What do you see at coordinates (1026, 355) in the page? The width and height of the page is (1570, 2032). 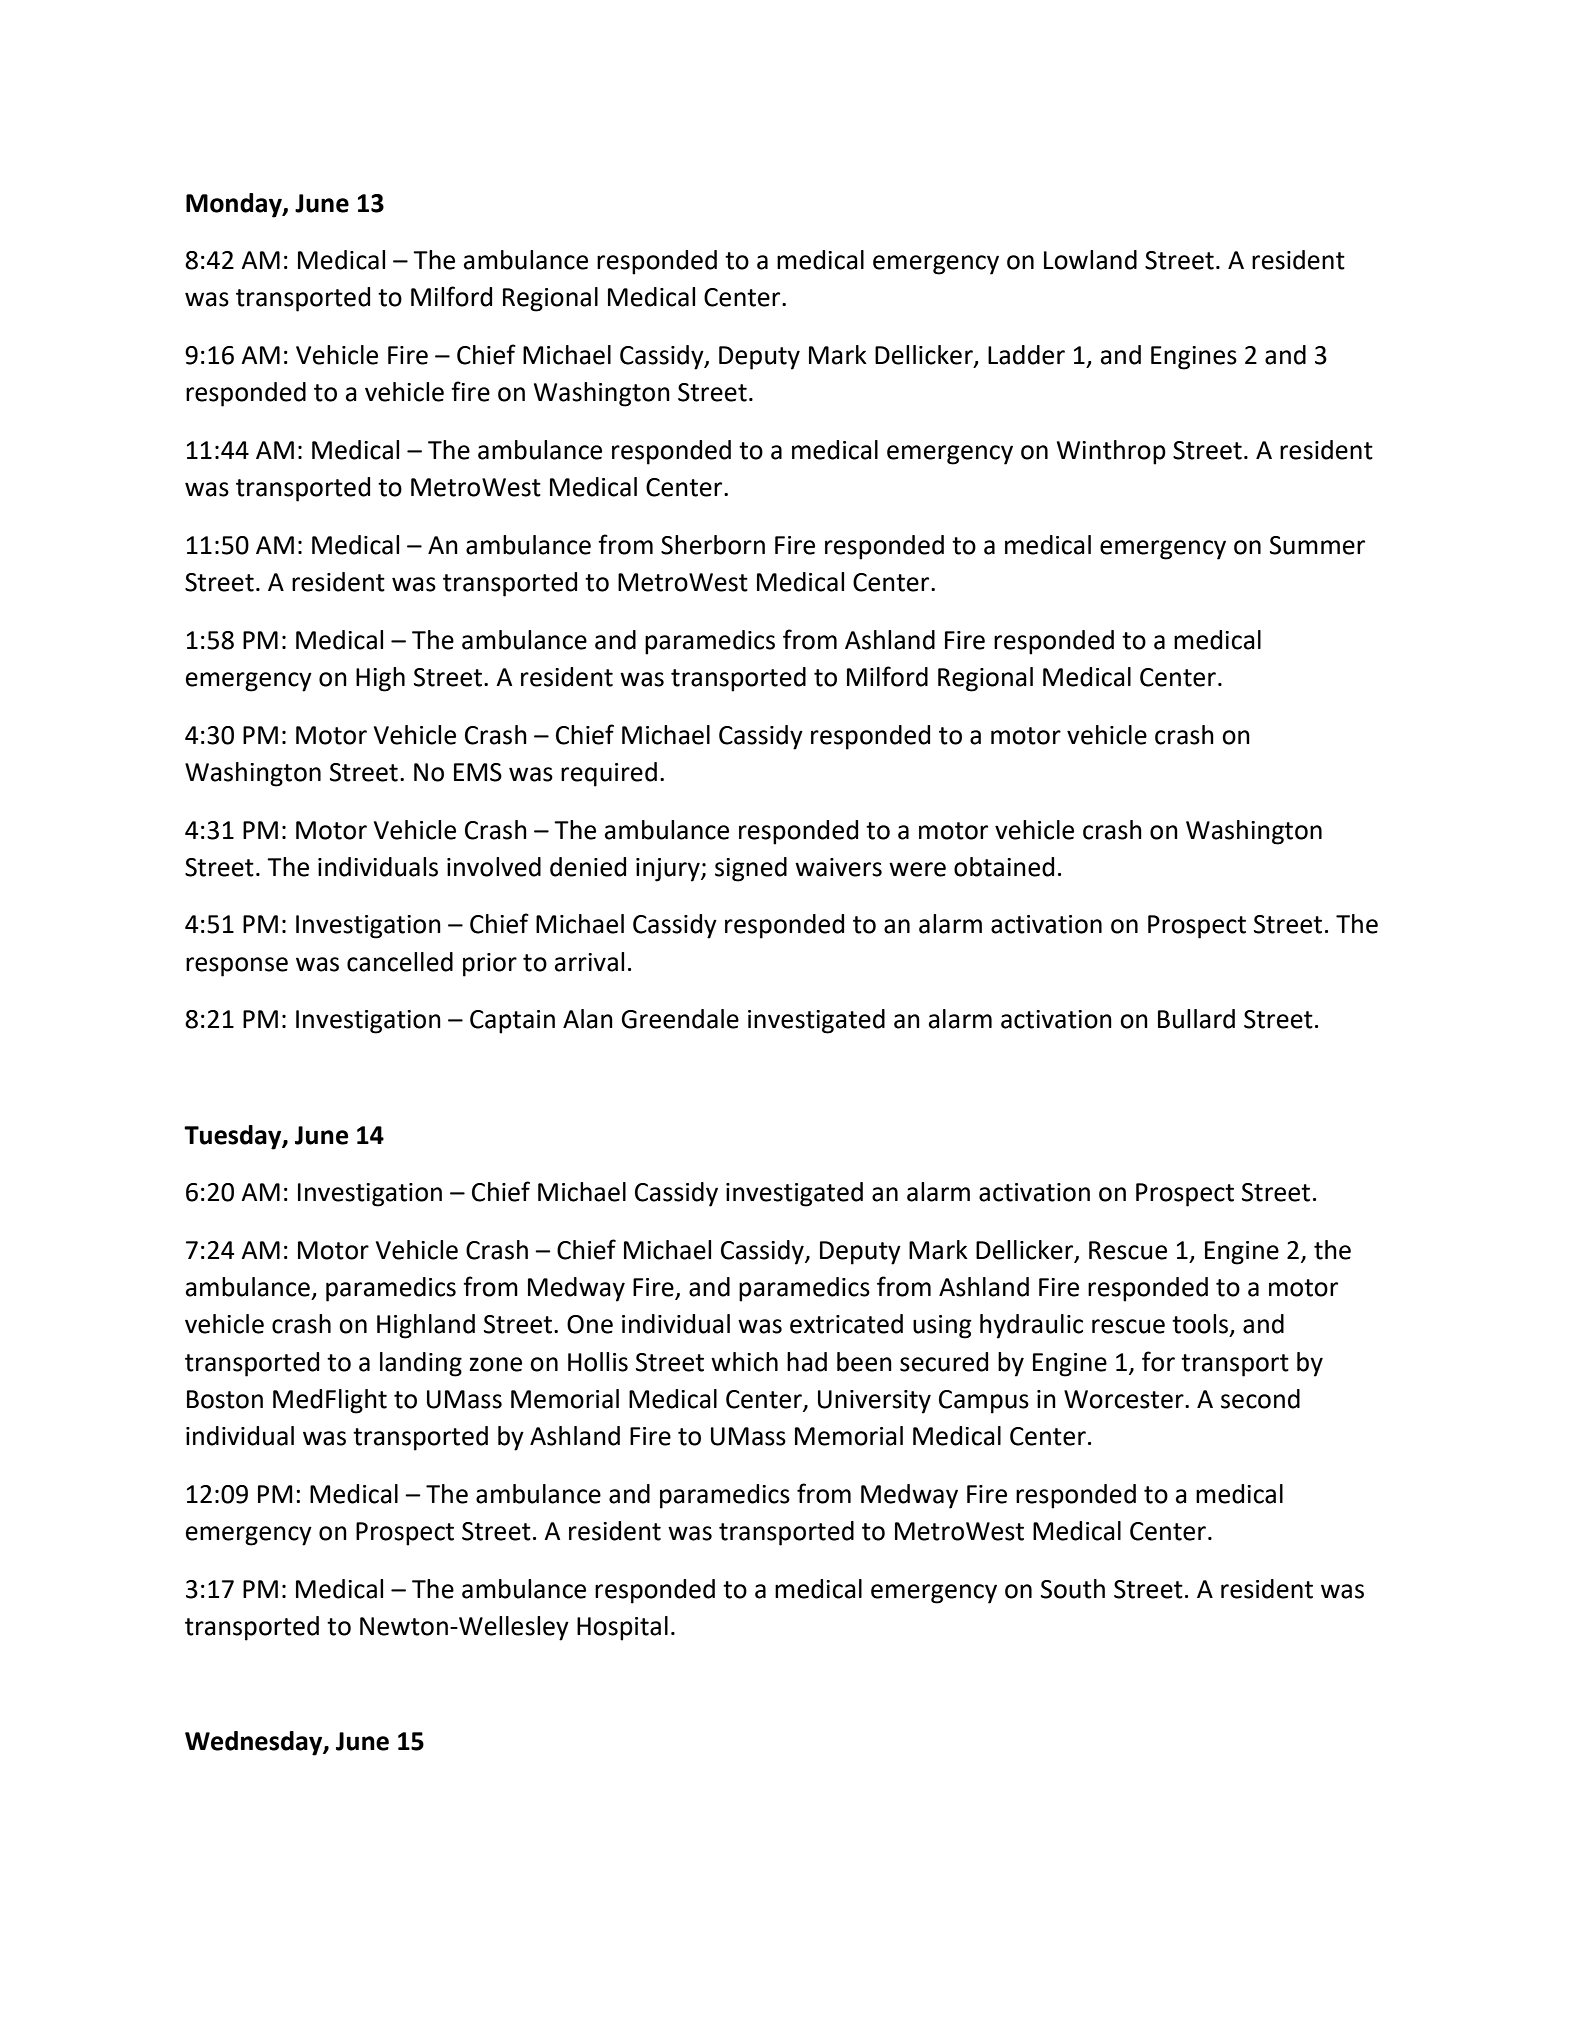 I see `Ladder` at bounding box center [1026, 355].
